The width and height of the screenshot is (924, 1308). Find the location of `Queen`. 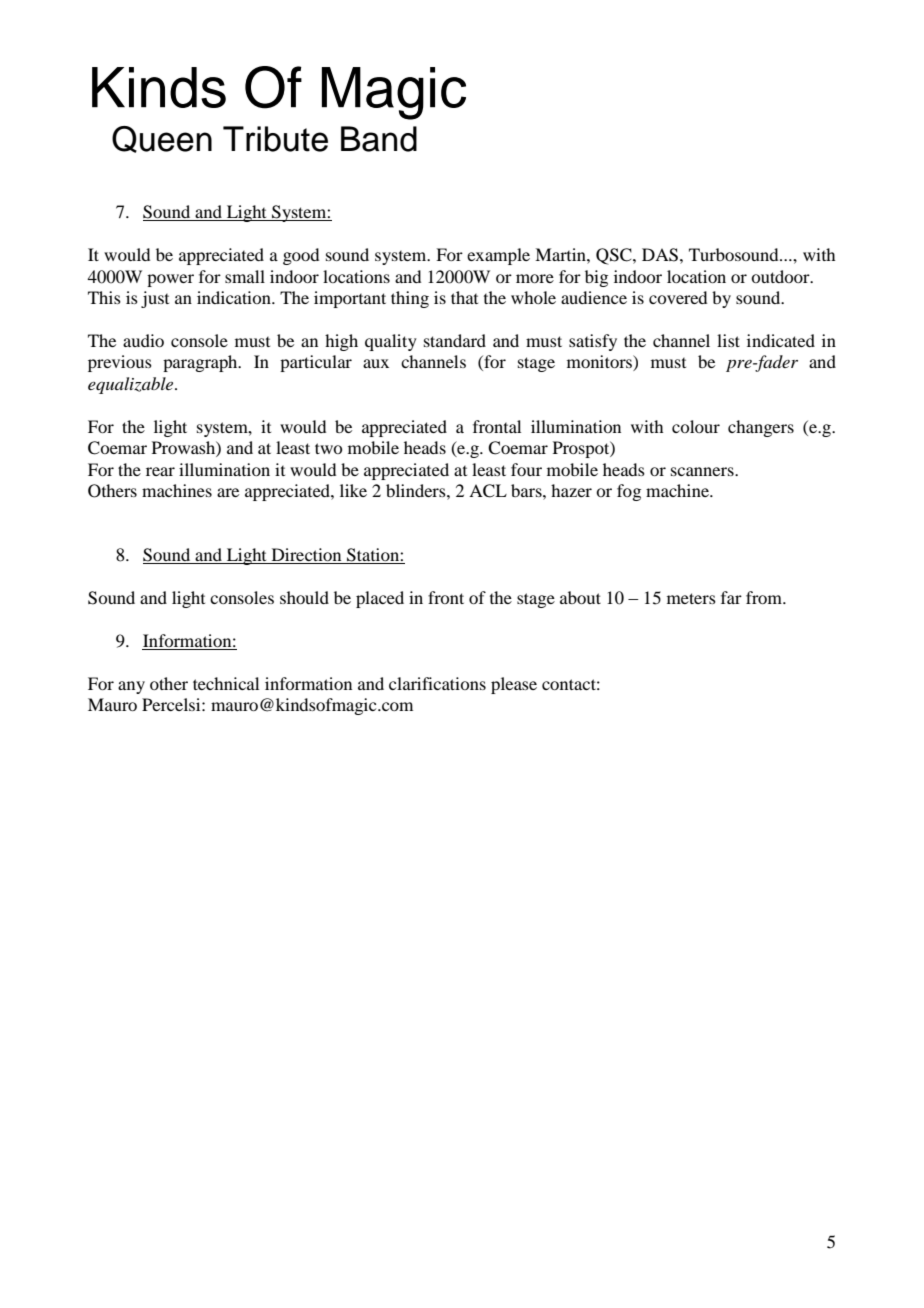

Queen is located at coordinates (162, 139).
